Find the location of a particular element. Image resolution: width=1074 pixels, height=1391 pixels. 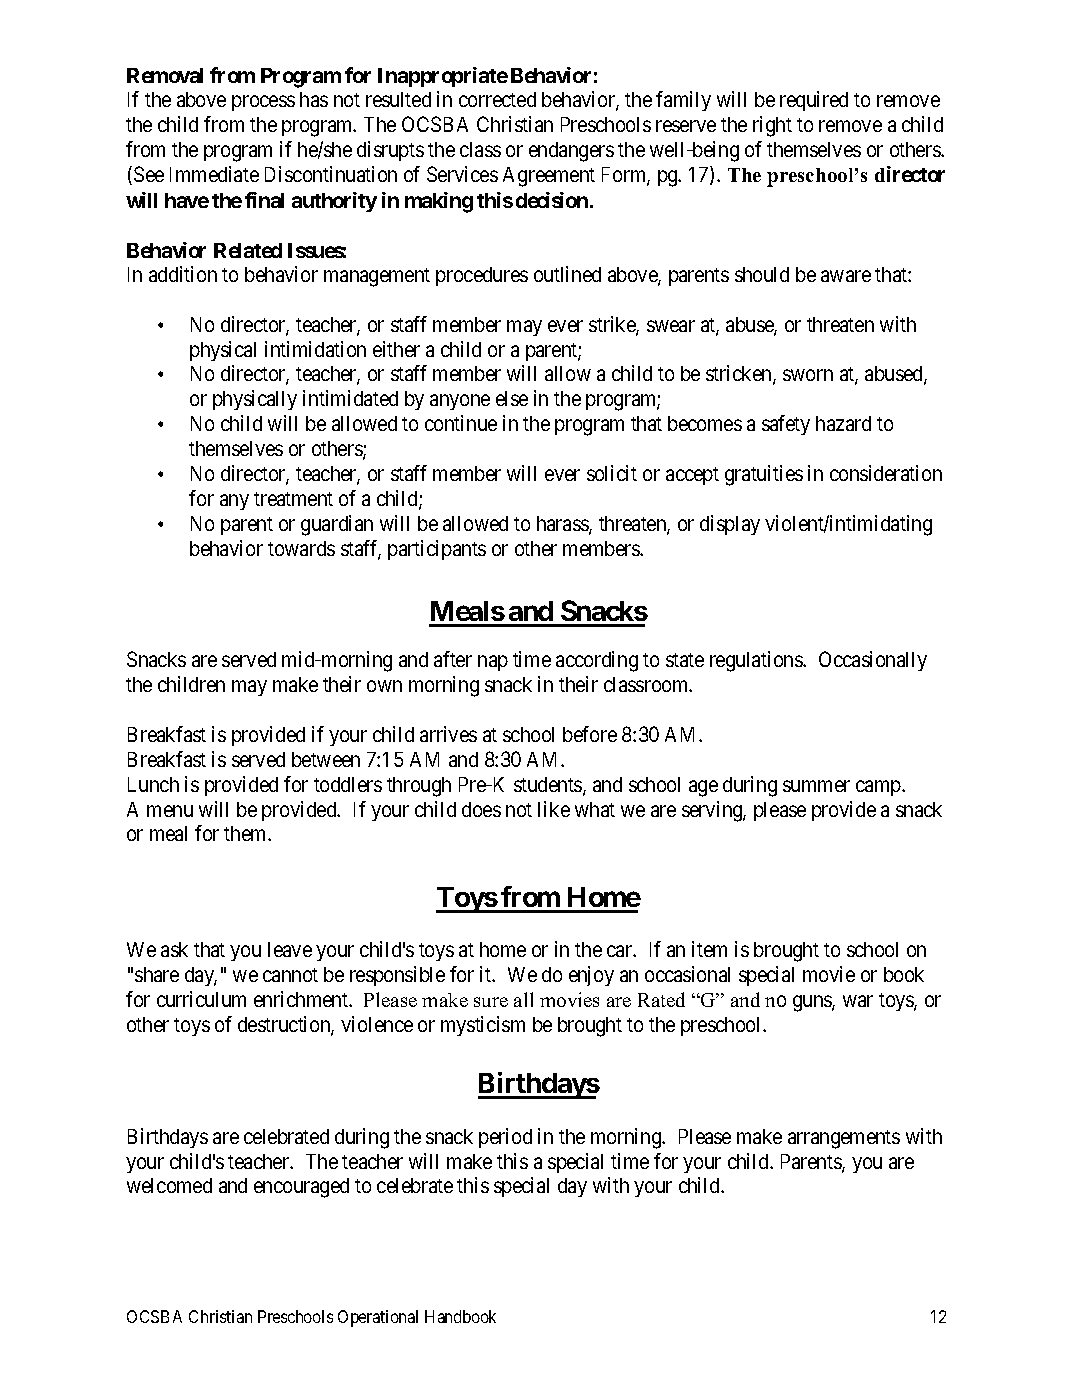

item is located at coordinates (709, 949).
